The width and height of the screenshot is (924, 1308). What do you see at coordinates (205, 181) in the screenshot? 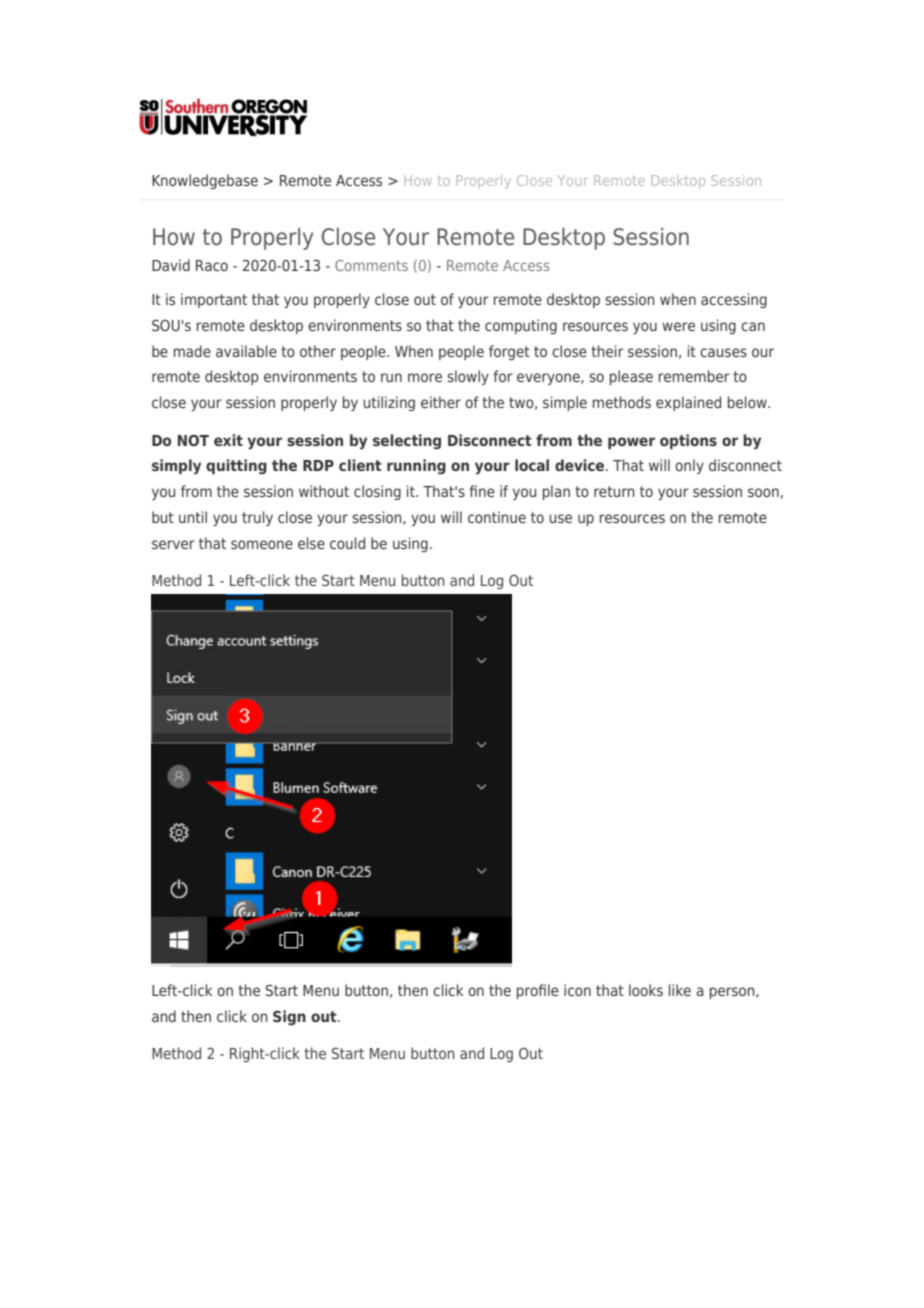
I see `Knowledgebase` at bounding box center [205, 181].
